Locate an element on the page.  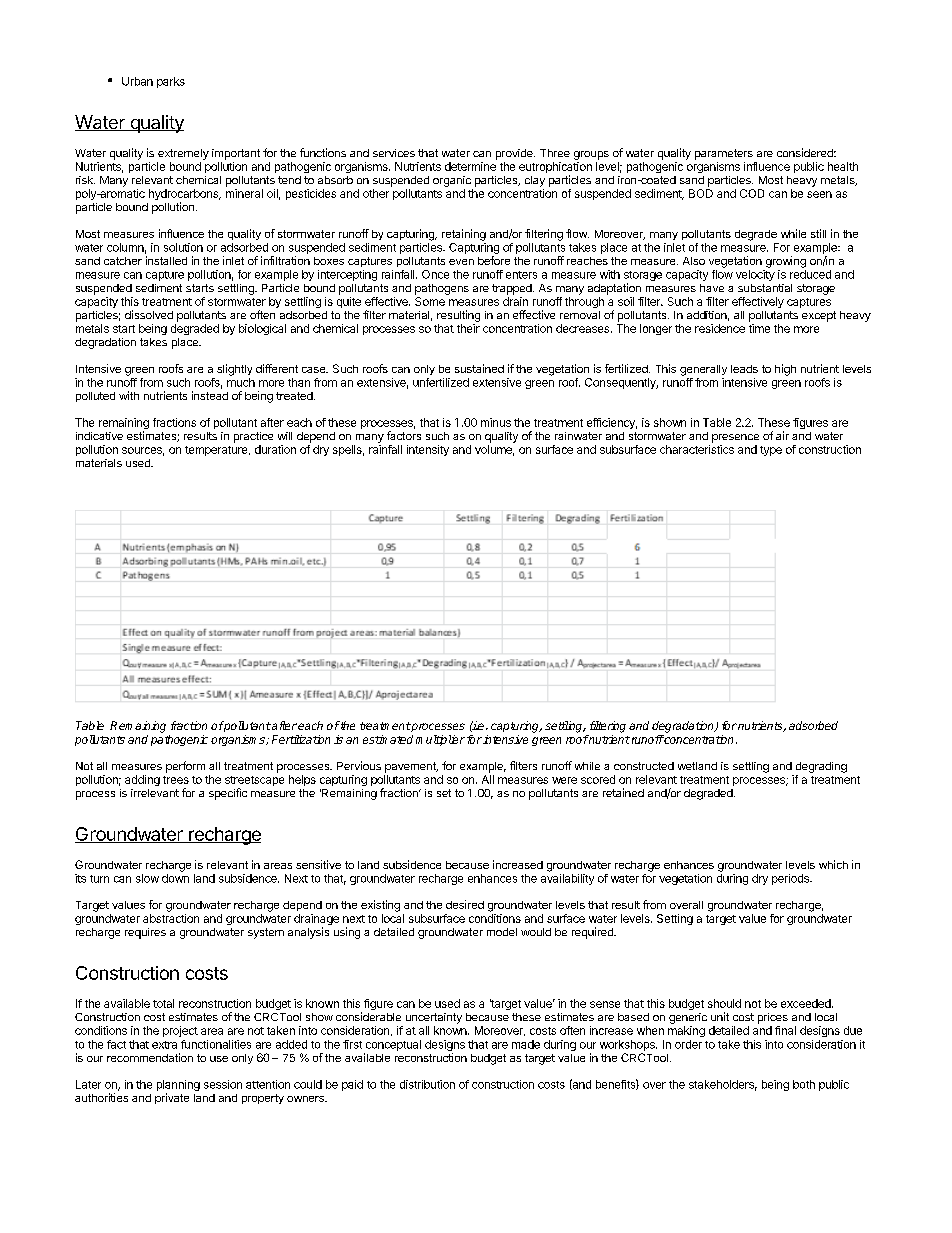
temperature is located at coordinates (217, 451).
